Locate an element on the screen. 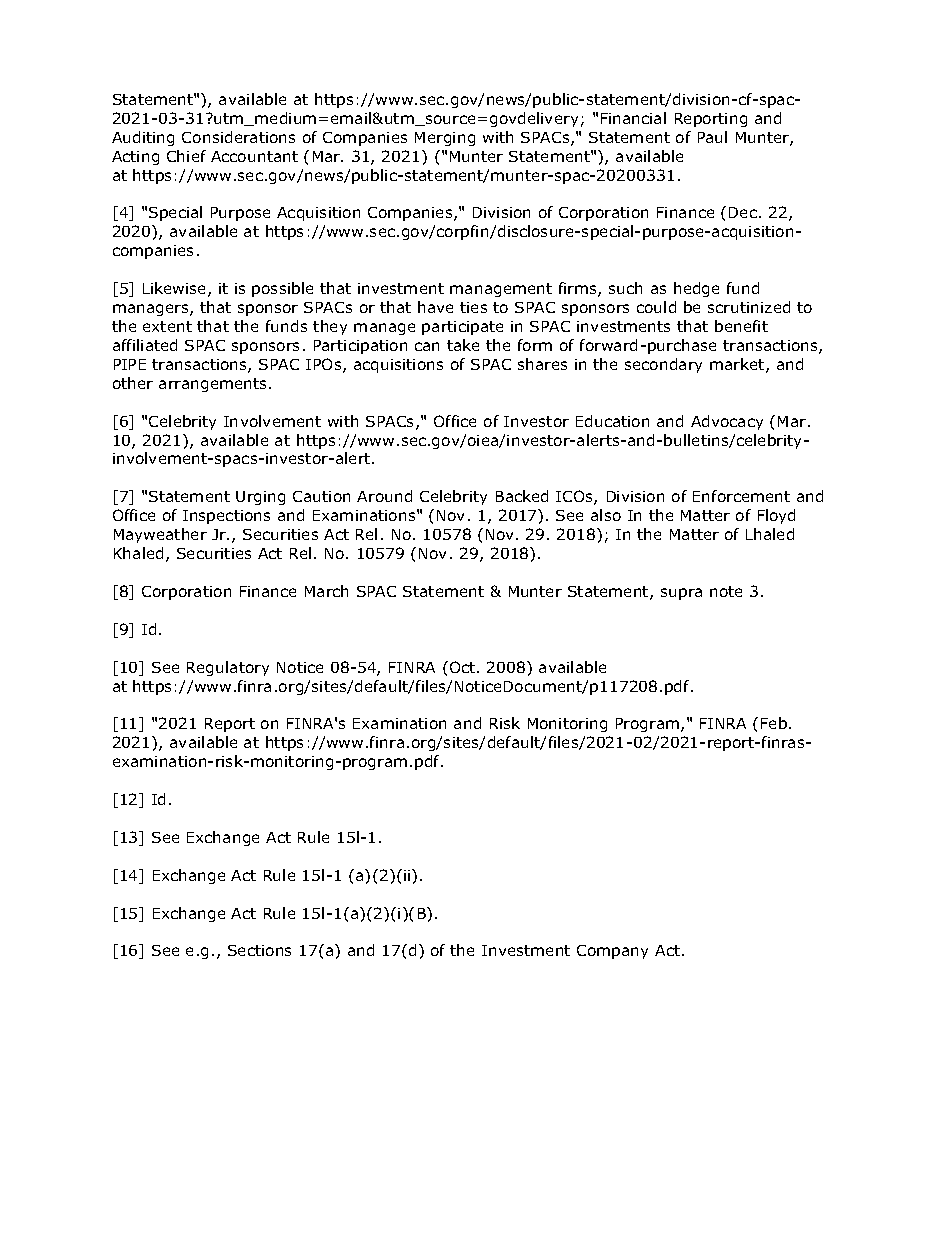 The image size is (952, 1233). arrangements is located at coordinates (214, 385).
